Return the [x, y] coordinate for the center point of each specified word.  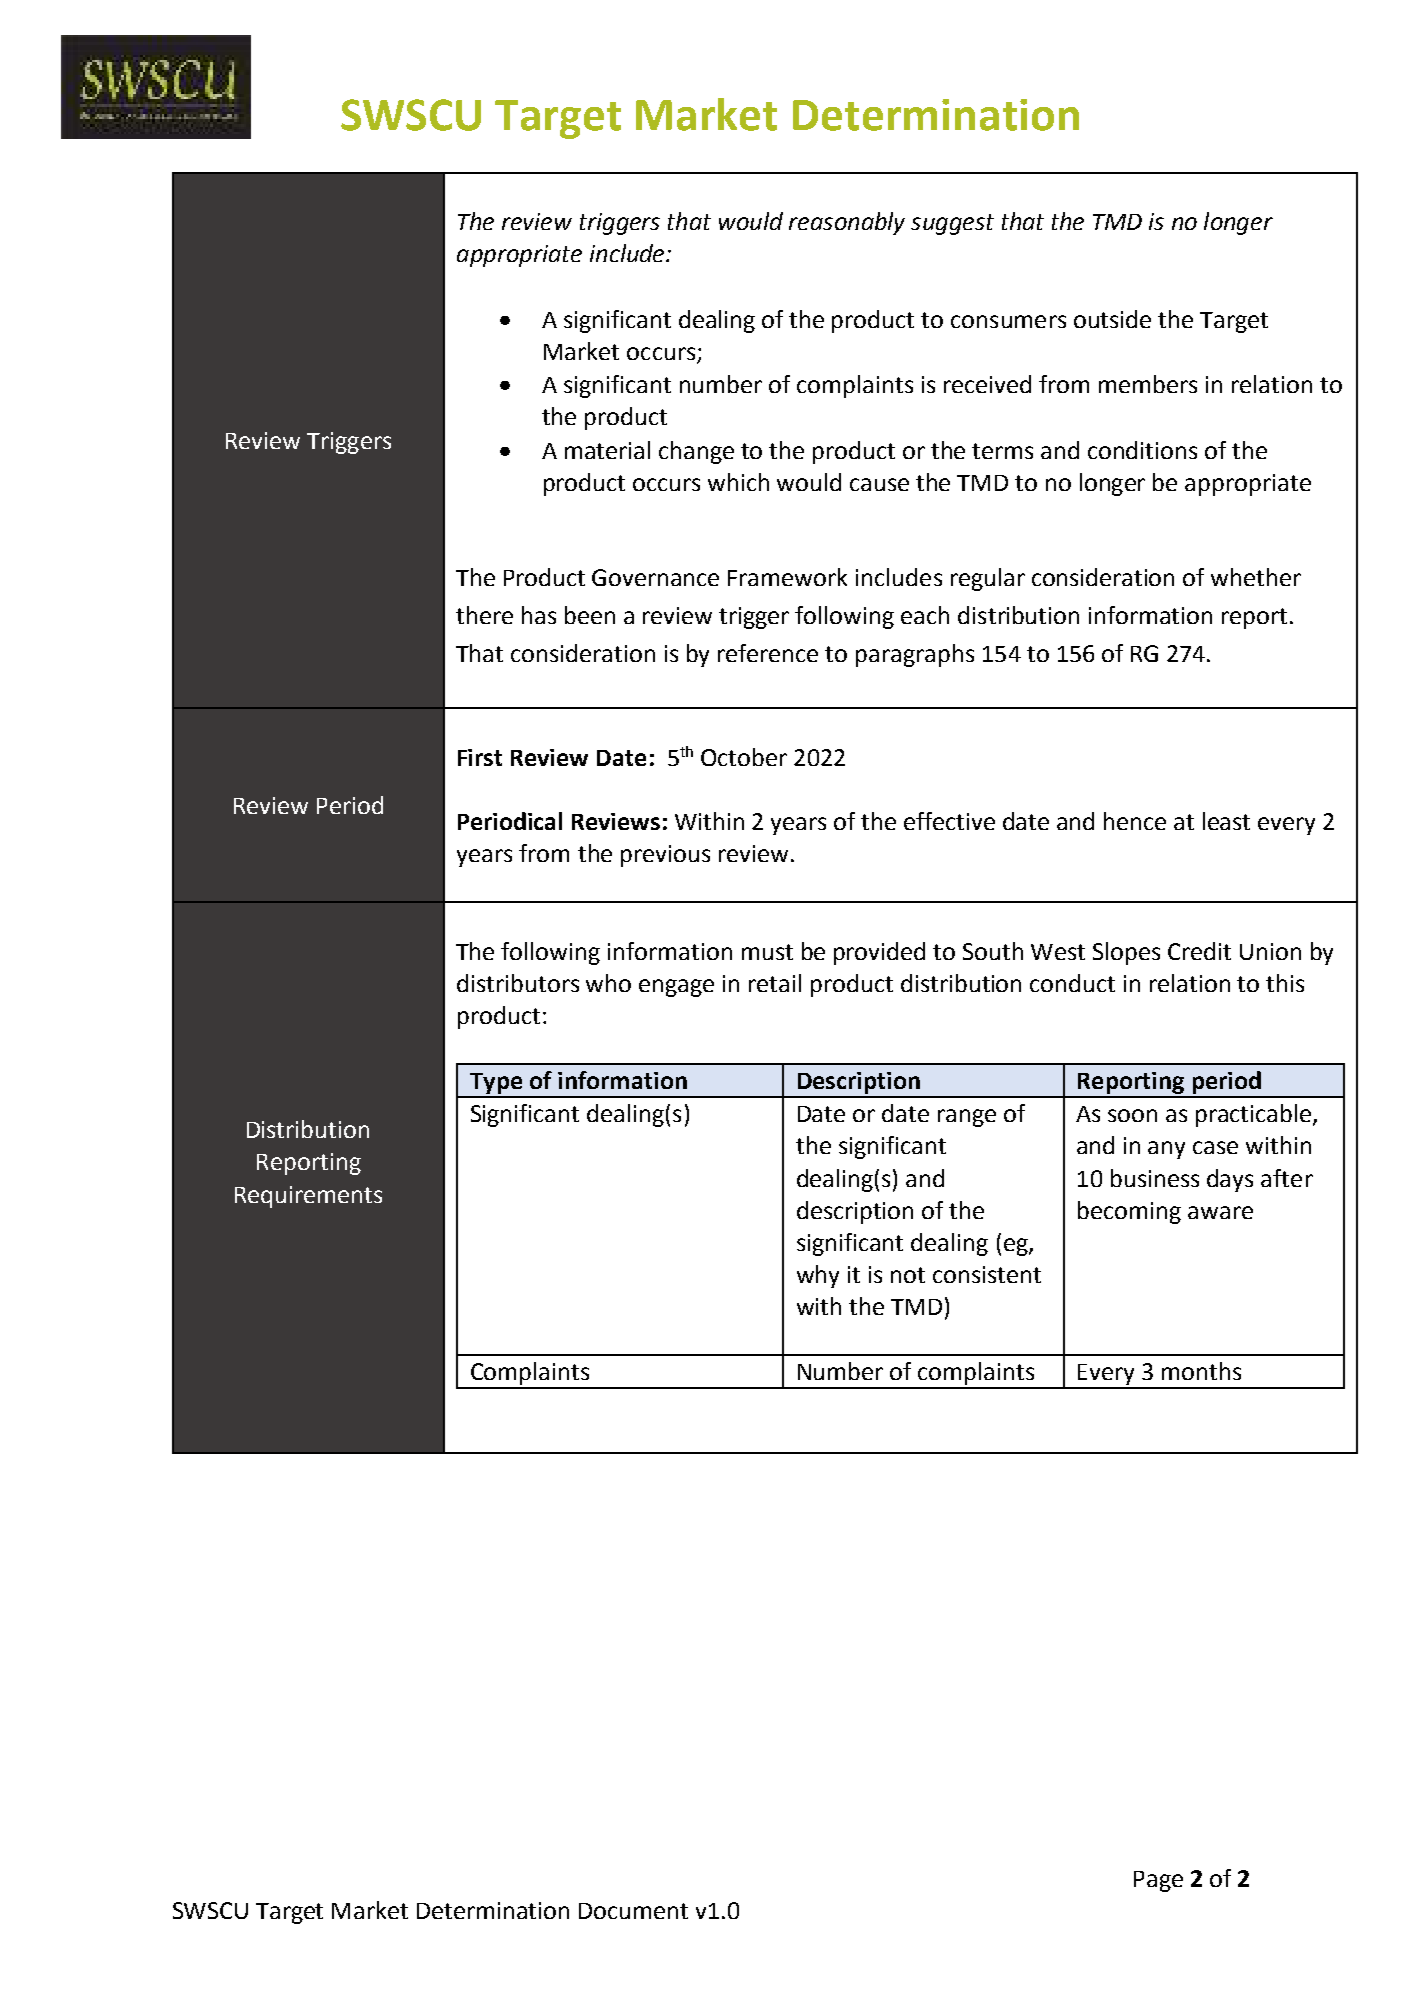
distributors [518, 983]
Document [633, 1911]
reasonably [847, 223]
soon [1132, 1115]
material [607, 450]
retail [775, 983]
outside [1112, 319]
